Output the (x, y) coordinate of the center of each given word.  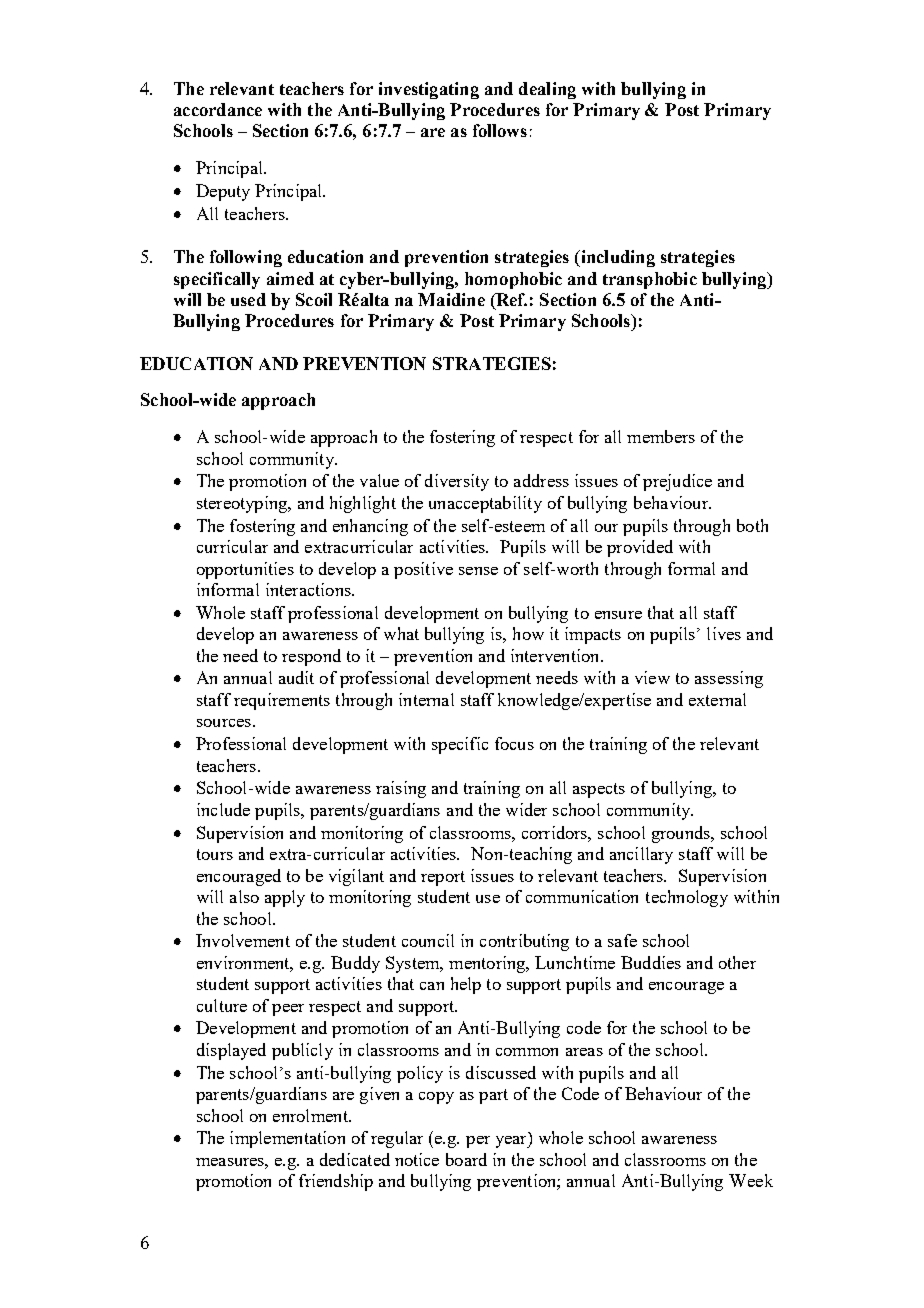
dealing (547, 90)
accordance (218, 109)
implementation (287, 1139)
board (466, 1159)
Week (751, 1180)
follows (500, 130)
